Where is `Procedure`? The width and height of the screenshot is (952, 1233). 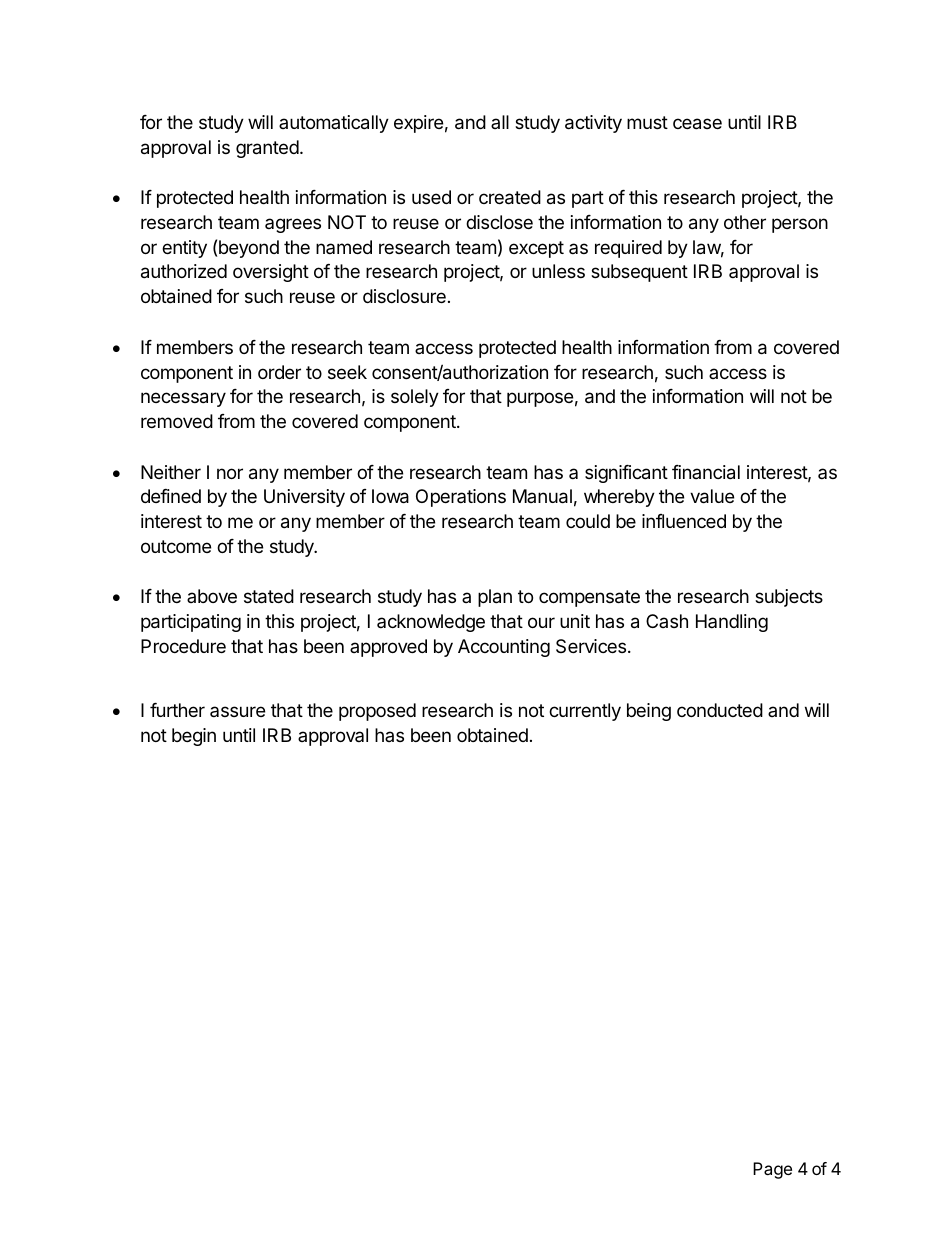
Procedure is located at coordinates (183, 646).
